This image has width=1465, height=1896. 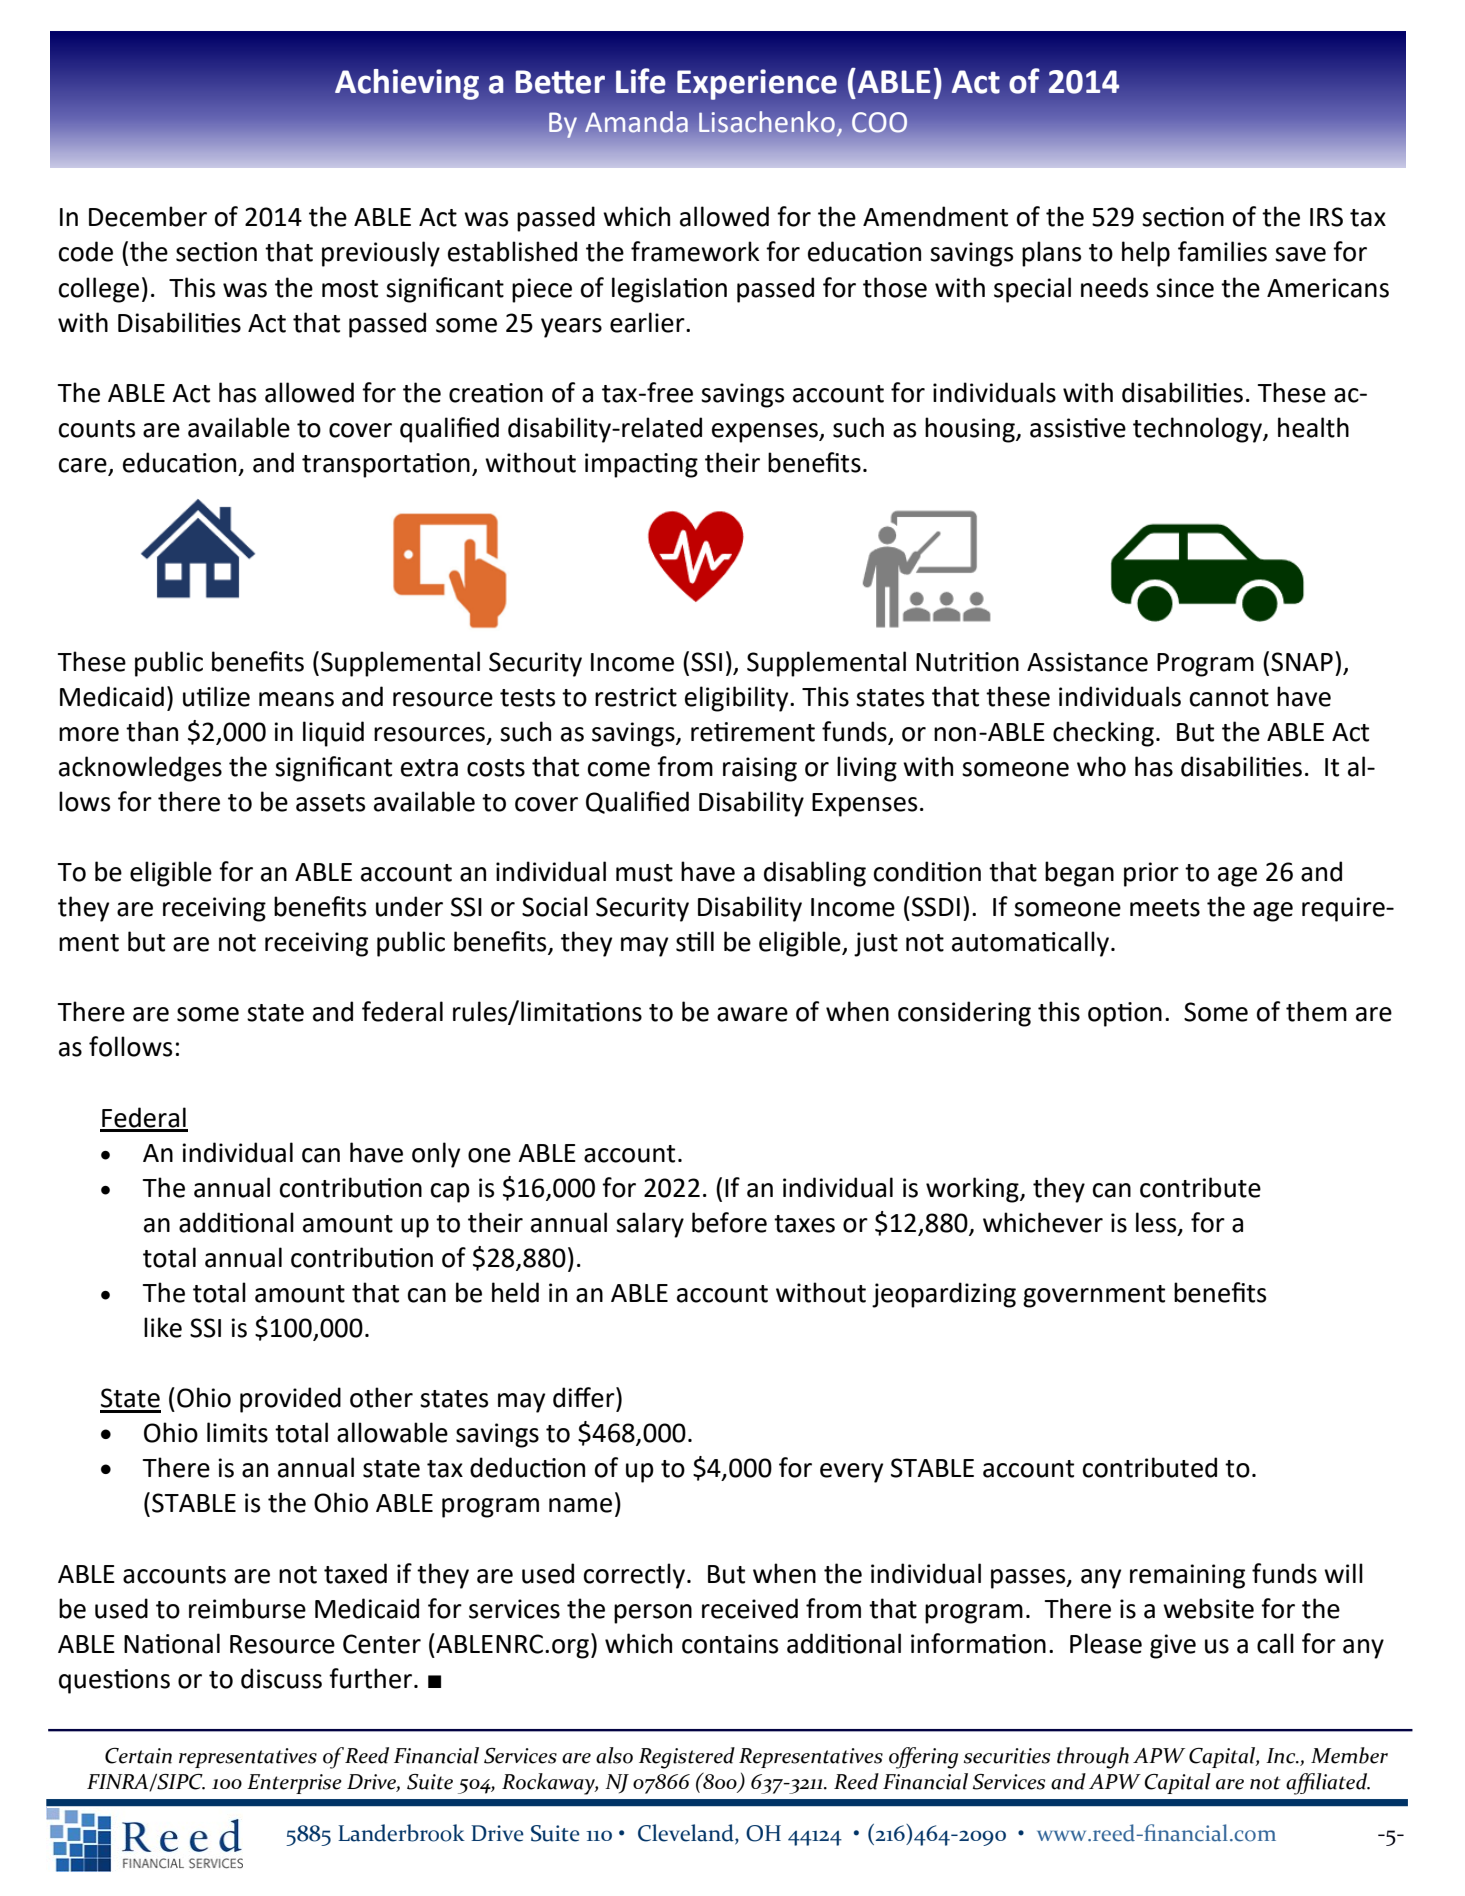 What do you see at coordinates (695, 941) in the image?
I see `still` at bounding box center [695, 941].
